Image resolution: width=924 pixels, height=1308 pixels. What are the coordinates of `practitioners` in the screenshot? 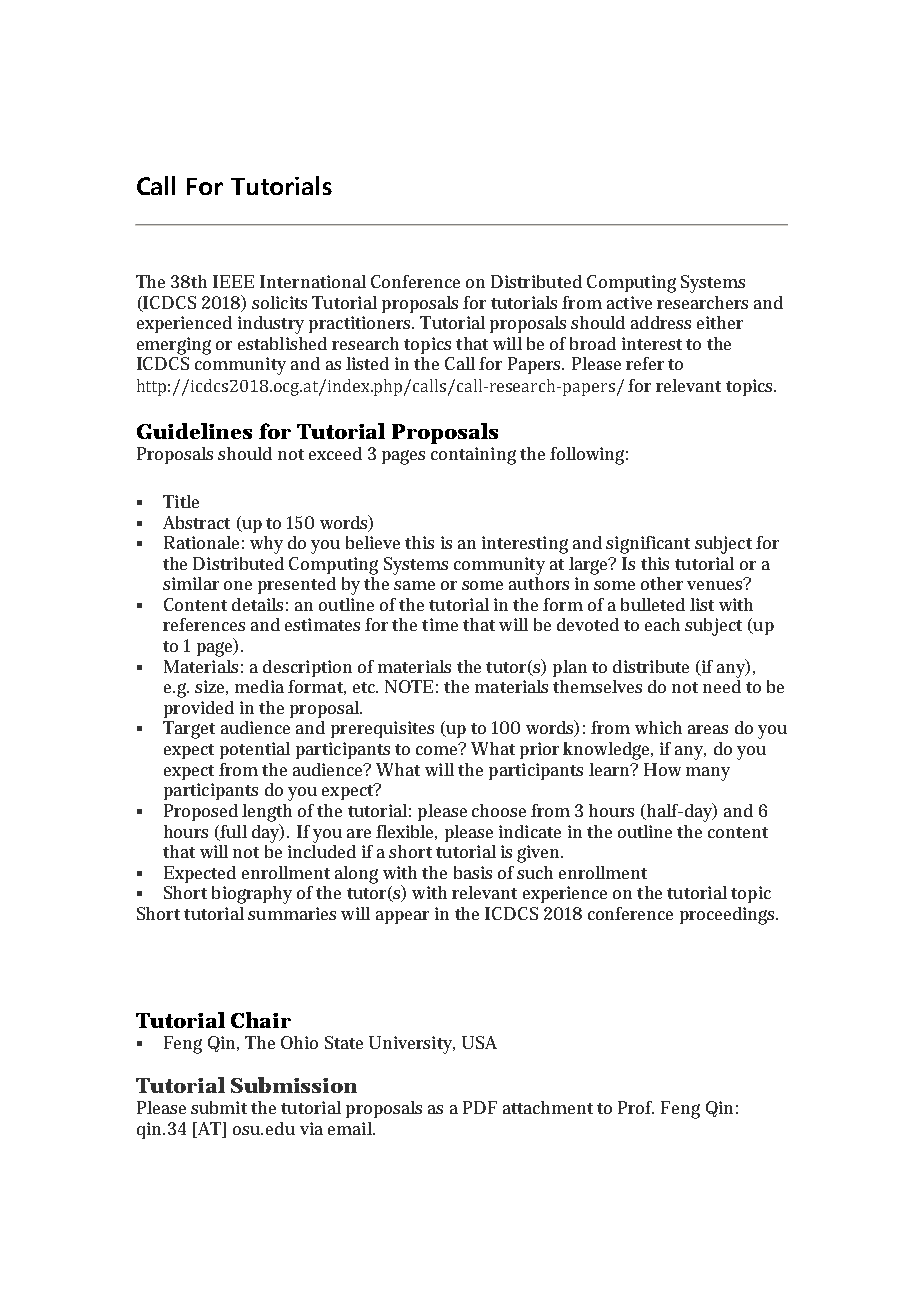 It's located at (361, 324).
